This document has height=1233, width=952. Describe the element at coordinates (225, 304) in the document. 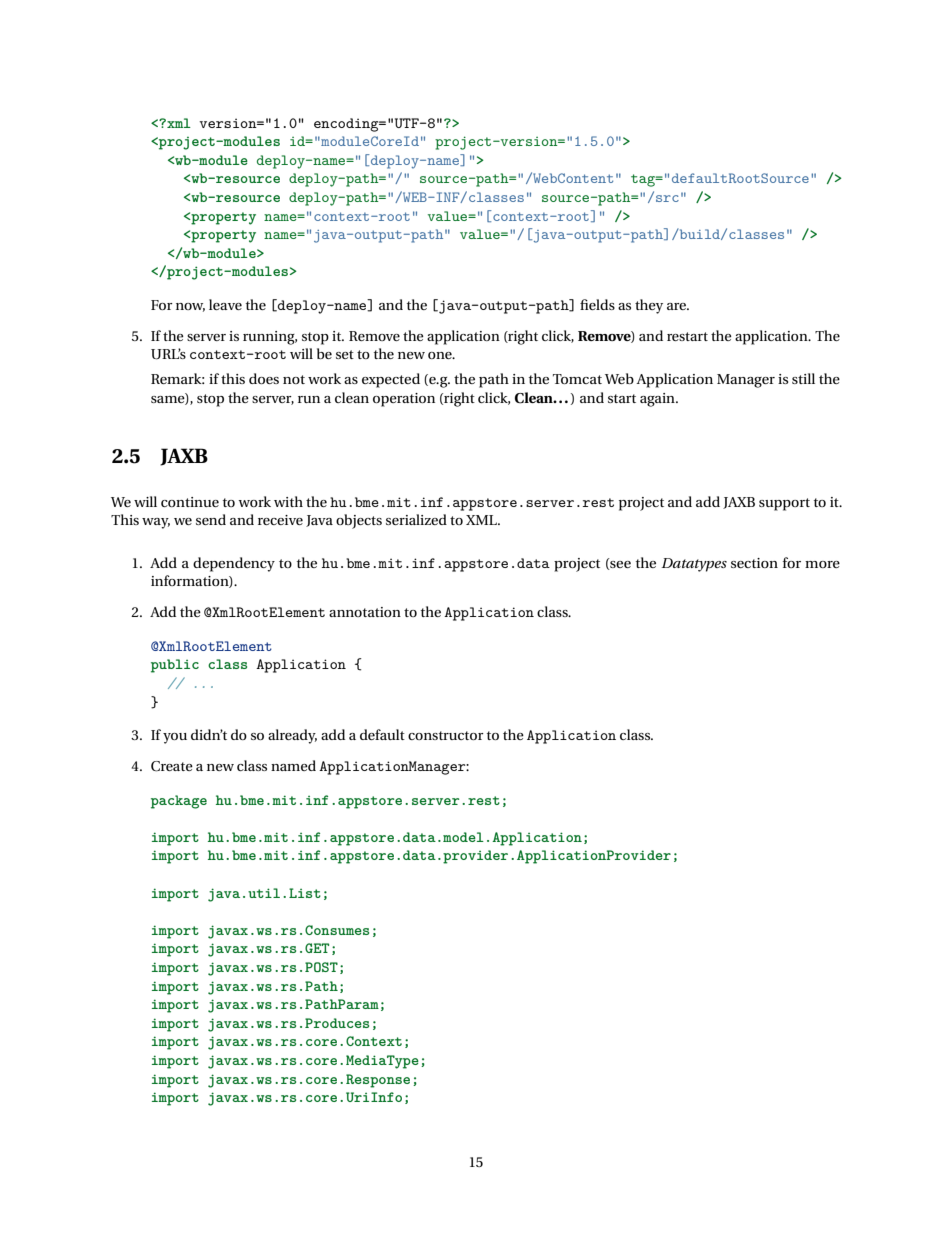

I see `leave` at that location.
